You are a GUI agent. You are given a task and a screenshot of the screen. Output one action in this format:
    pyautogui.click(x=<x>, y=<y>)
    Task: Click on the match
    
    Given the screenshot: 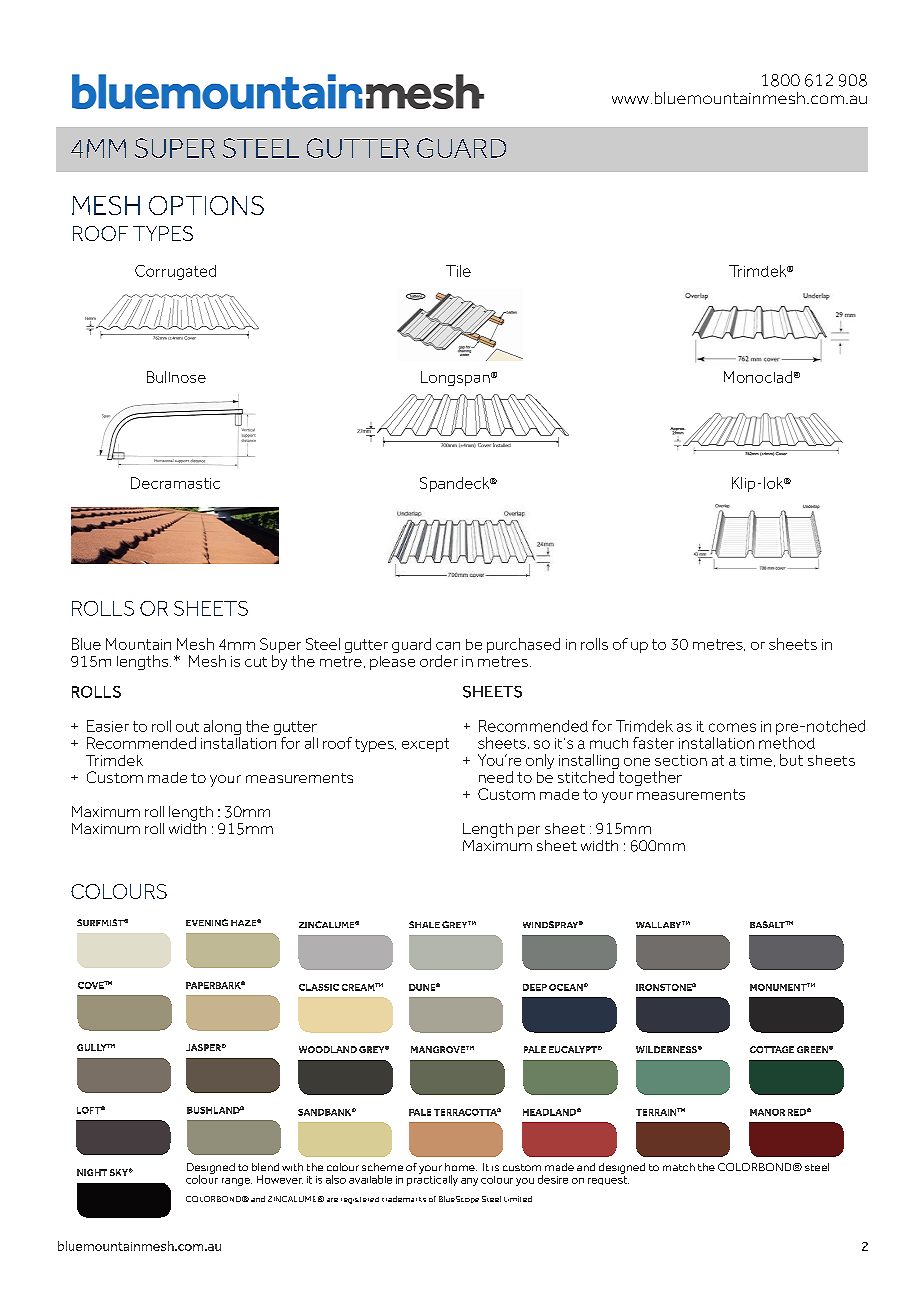 What is the action you would take?
    pyautogui.click(x=679, y=1167)
